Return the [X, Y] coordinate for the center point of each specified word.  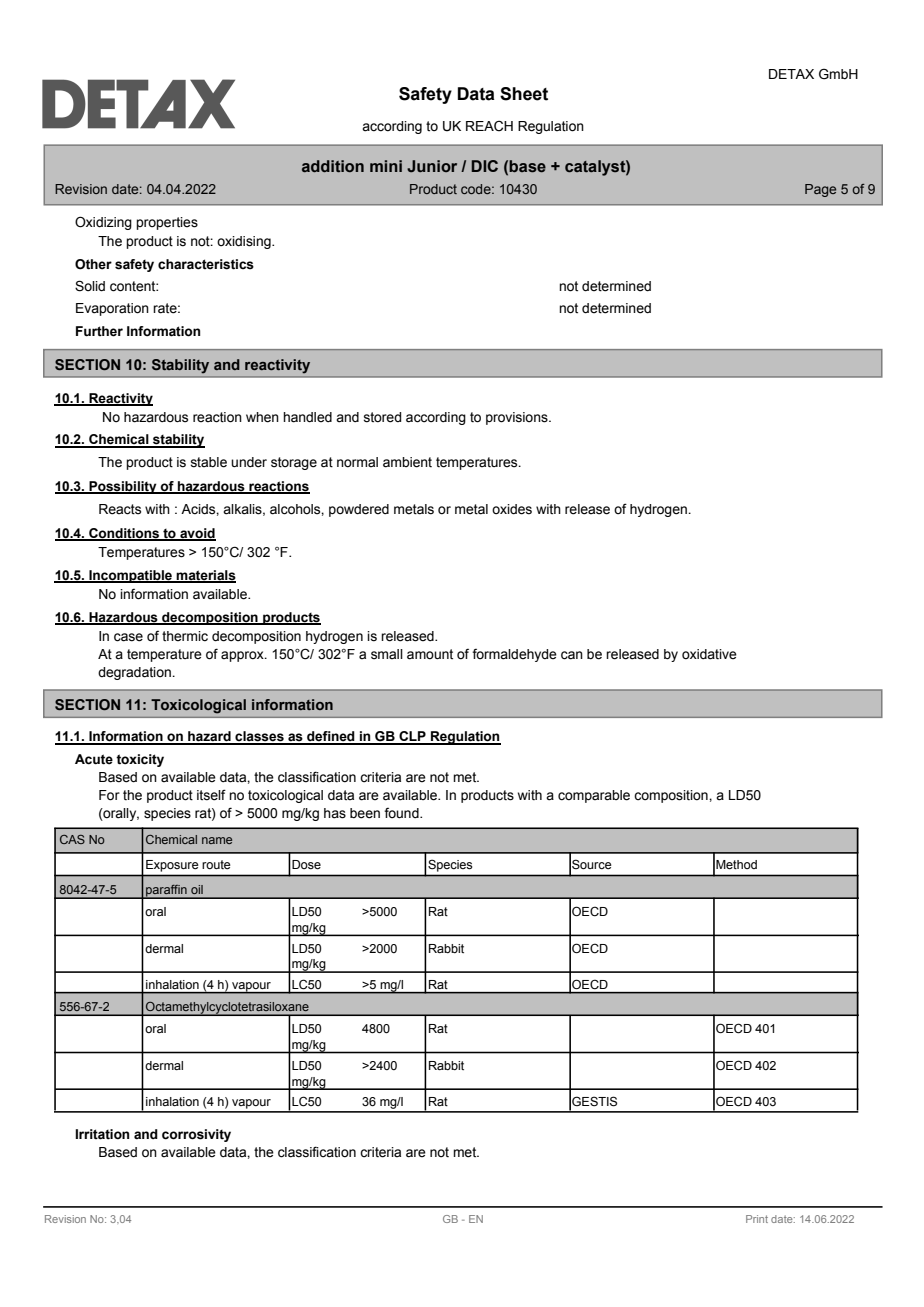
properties [167, 223]
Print [757, 1219]
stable [209, 462]
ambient [407, 462]
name [217, 840]
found [402, 813]
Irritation [102, 1134]
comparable [594, 796]
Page [820, 190]
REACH [489, 126]
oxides [512, 509]
